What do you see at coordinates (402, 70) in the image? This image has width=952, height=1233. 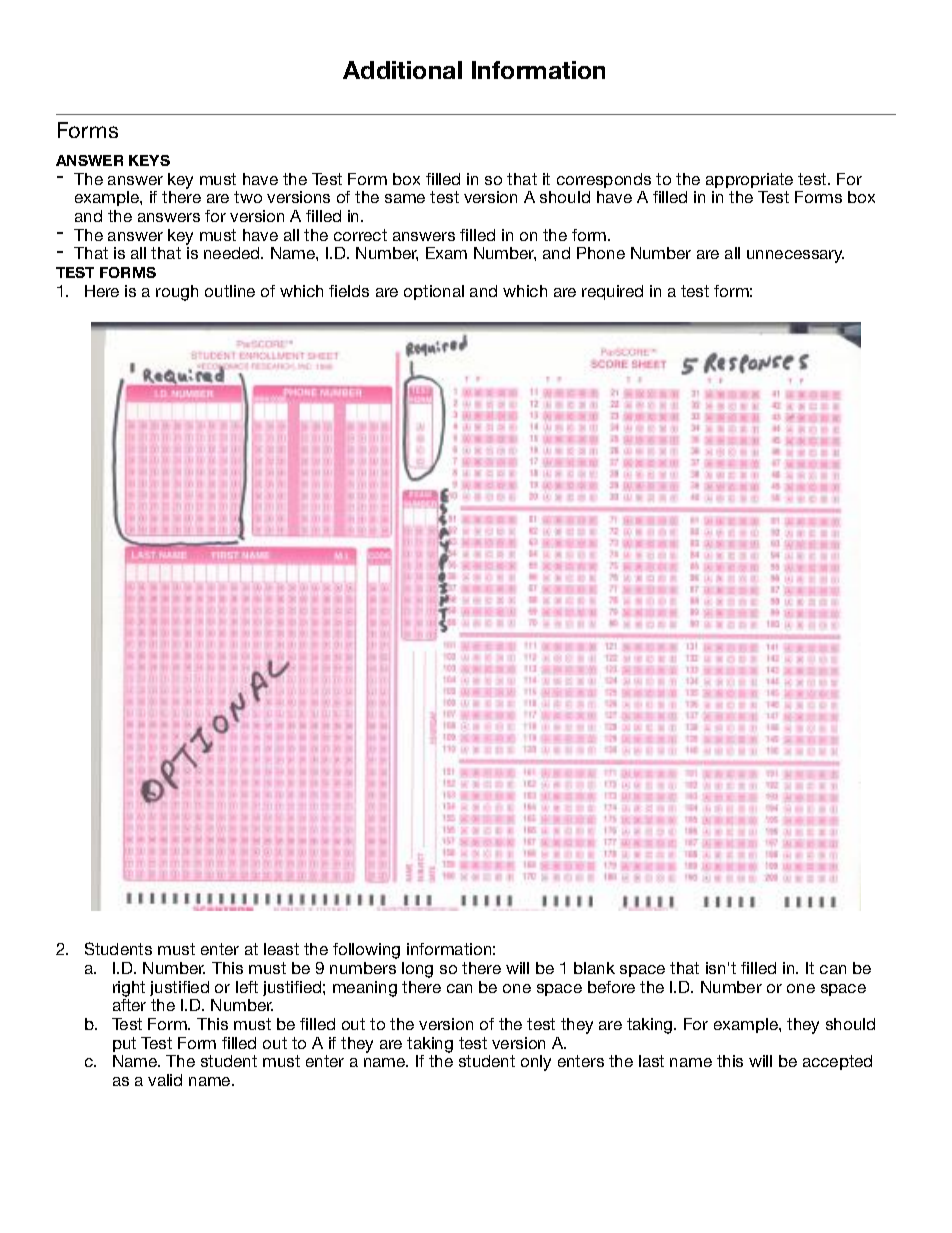 I see `Additional` at bounding box center [402, 70].
